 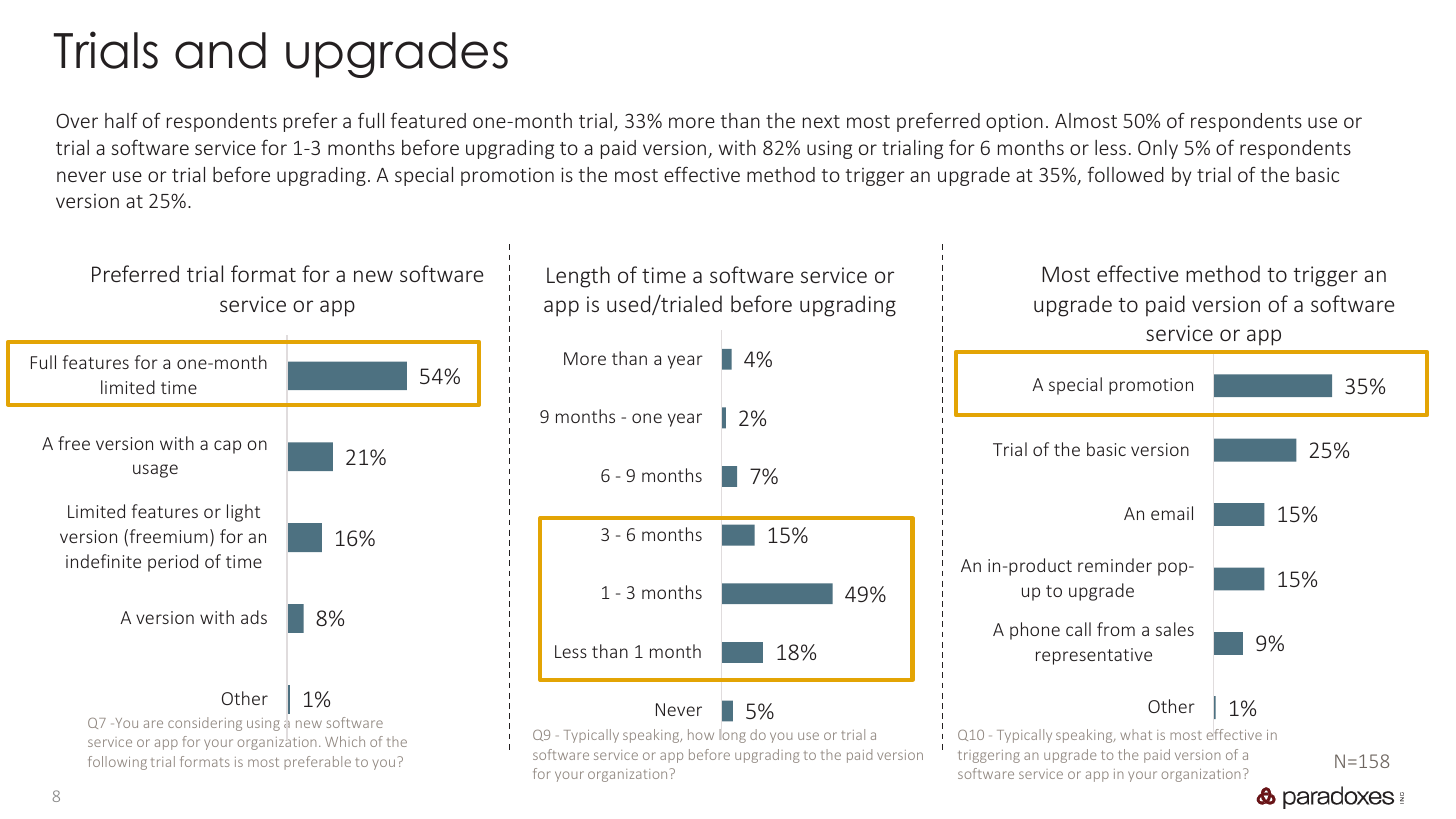 What do you see at coordinates (578, 277) in the screenshot?
I see `Length` at bounding box center [578, 277].
